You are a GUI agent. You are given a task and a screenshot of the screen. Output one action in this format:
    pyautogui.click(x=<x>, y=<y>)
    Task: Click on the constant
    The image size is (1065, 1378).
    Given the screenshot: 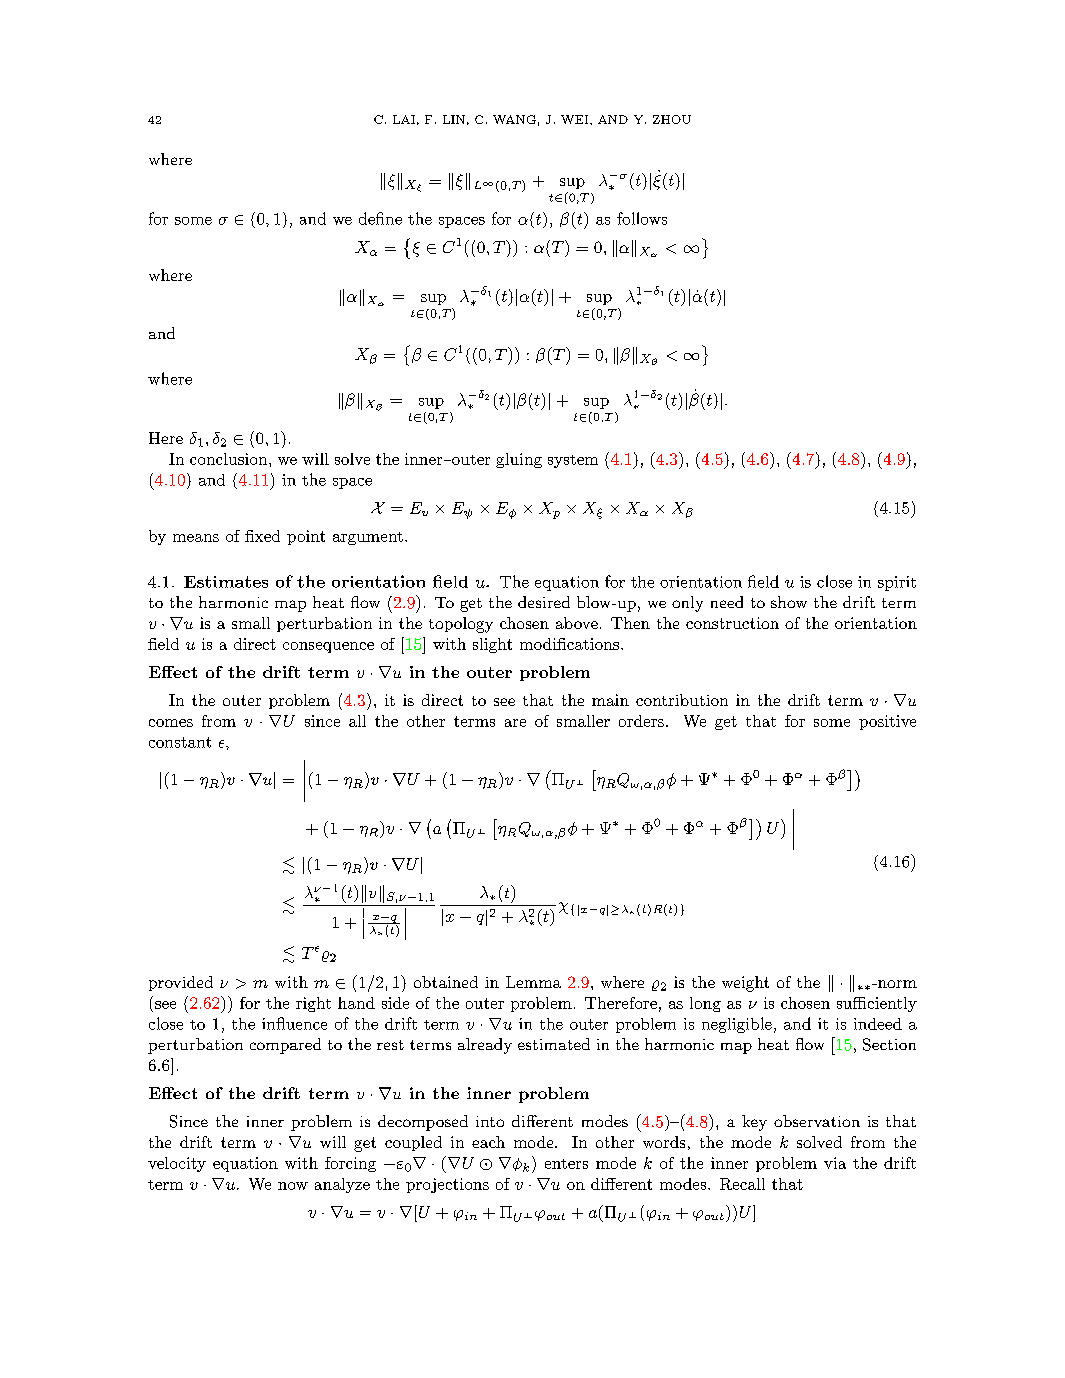 What is the action you would take?
    pyautogui.click(x=180, y=742)
